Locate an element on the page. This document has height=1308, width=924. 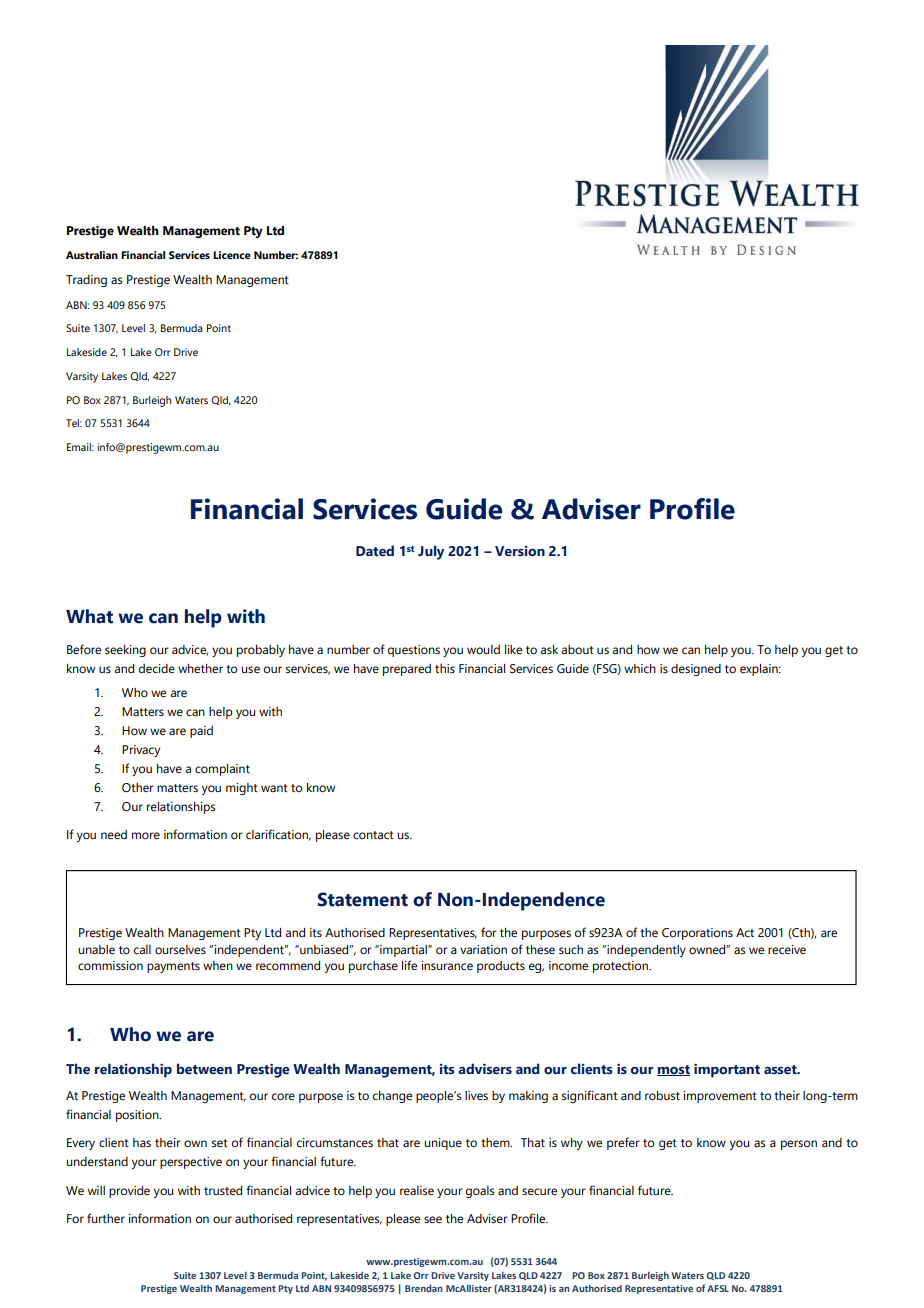
Australian is located at coordinates (92, 255).
